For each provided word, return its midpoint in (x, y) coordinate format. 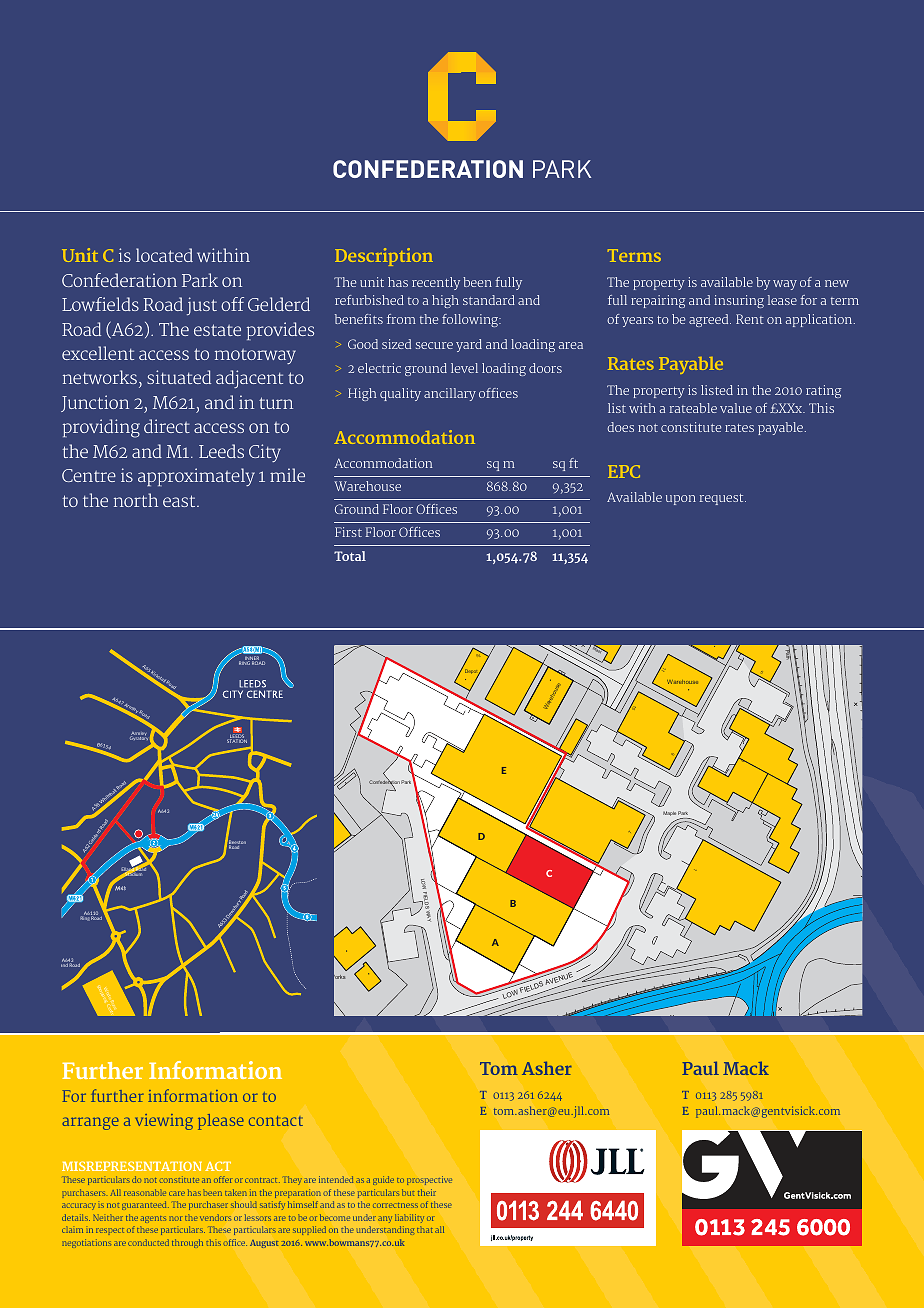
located (164, 255)
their (427, 1192)
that (424, 1229)
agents (153, 1219)
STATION (237, 740)
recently (436, 283)
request (723, 499)
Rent (750, 319)
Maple (669, 813)
